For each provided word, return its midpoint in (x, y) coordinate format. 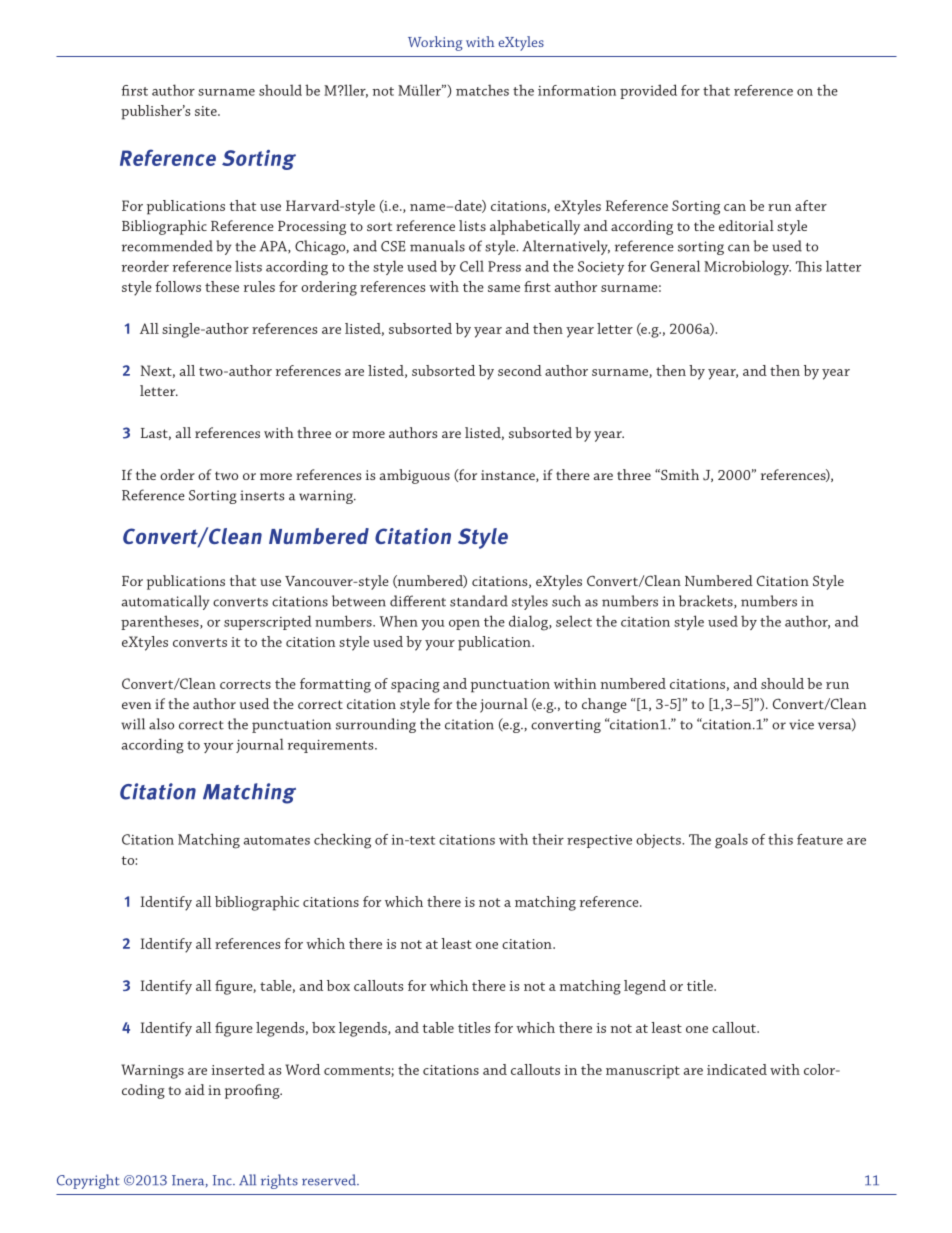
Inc (223, 1180)
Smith (679, 474)
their (548, 839)
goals (731, 841)
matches (482, 90)
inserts (262, 495)
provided (648, 91)
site (207, 111)
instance (509, 476)
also (161, 724)
